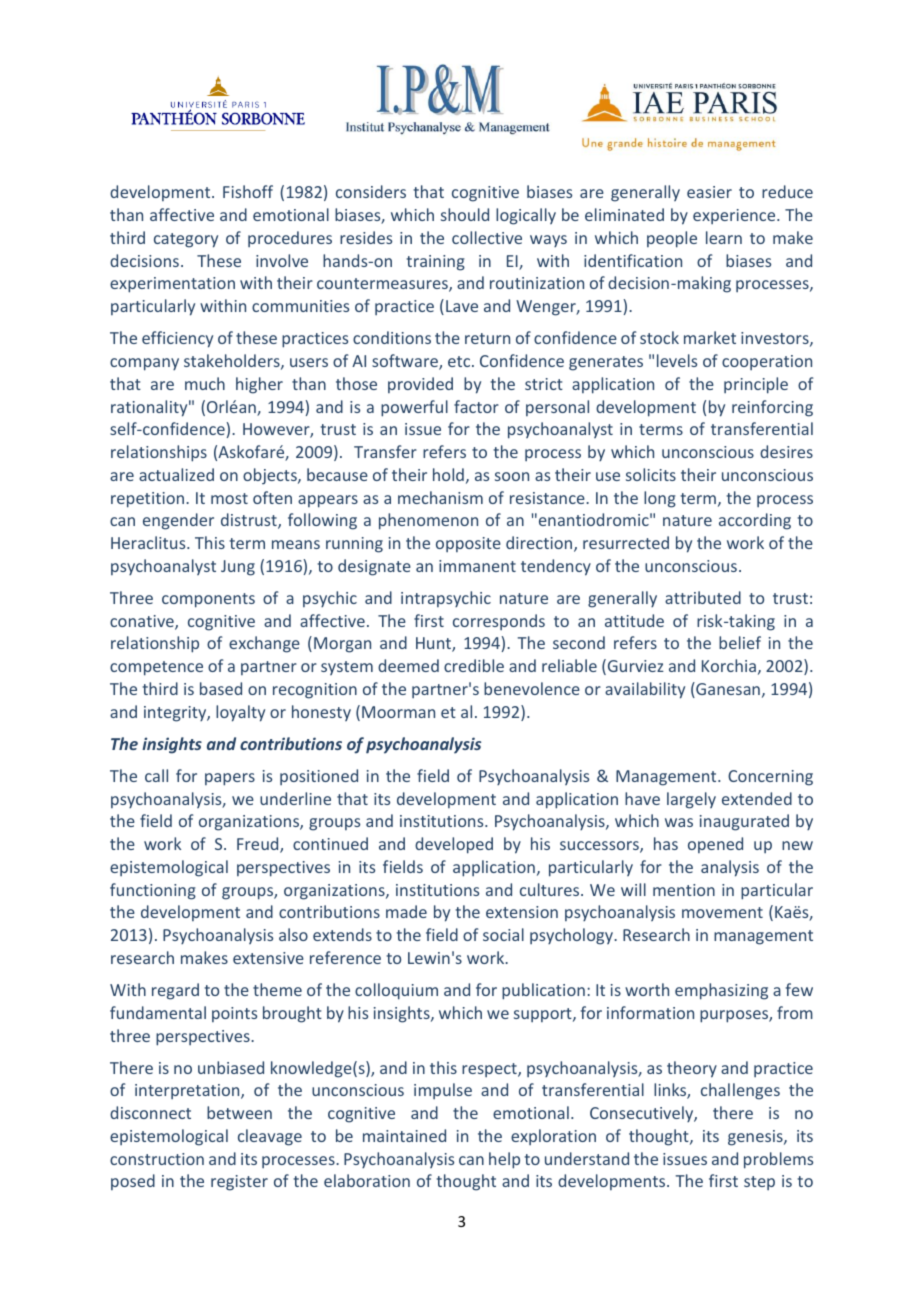 The image size is (924, 1308). I want to click on experience, so click(735, 216).
